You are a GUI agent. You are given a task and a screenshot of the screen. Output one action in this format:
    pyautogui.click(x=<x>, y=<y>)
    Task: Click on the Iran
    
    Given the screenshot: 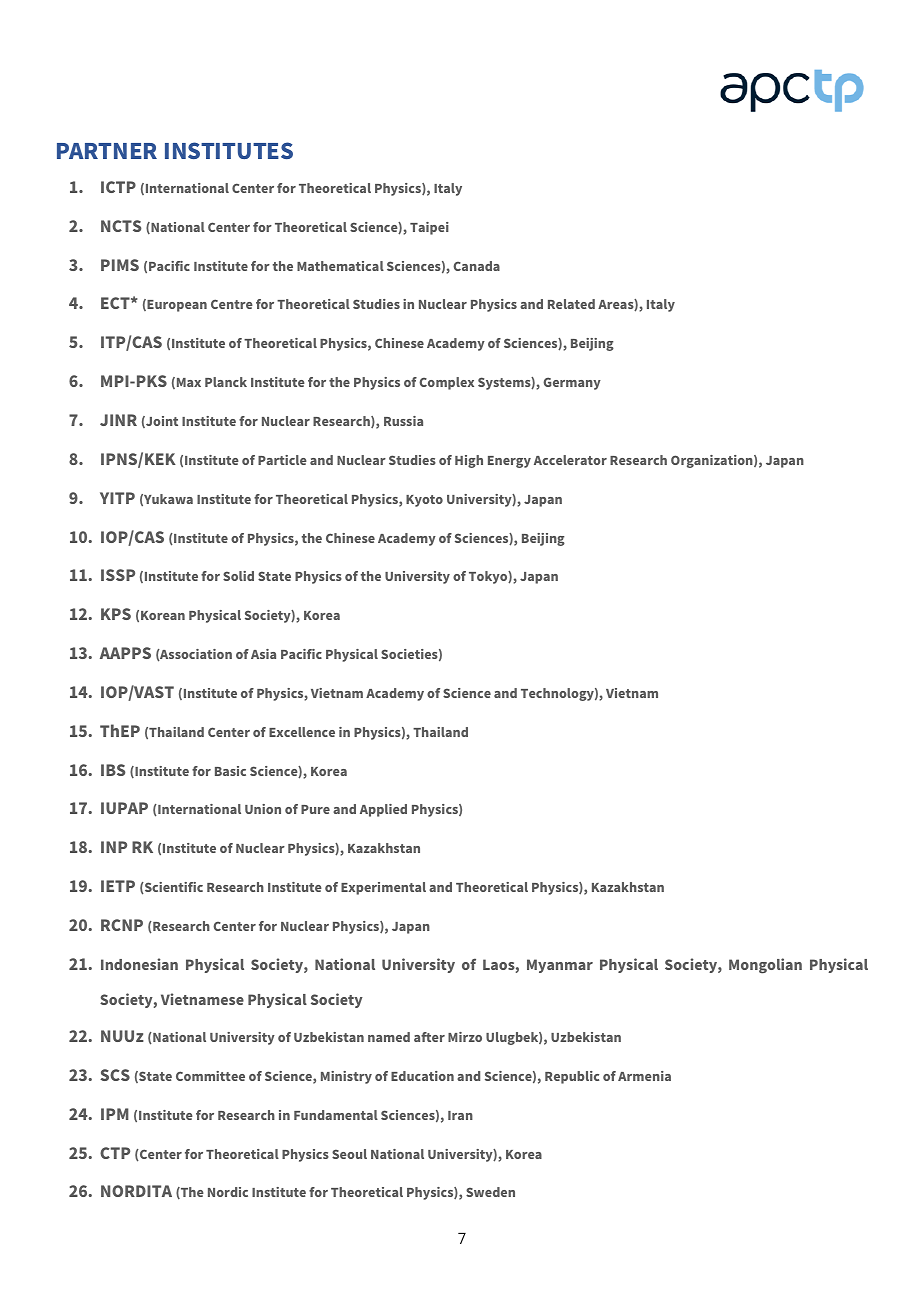 What is the action you would take?
    pyautogui.click(x=460, y=1115)
